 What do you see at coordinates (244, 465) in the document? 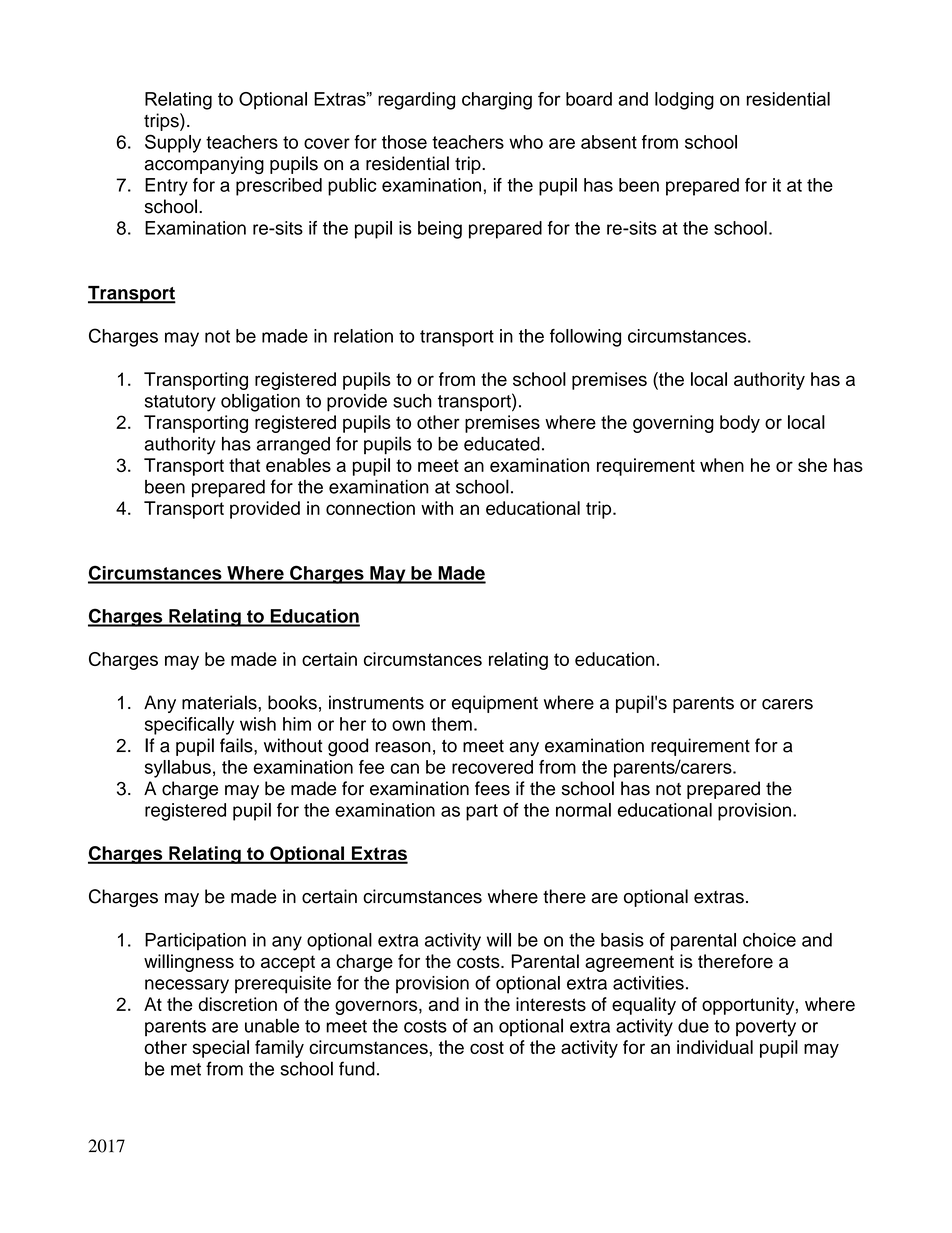
I see `that` at bounding box center [244, 465].
